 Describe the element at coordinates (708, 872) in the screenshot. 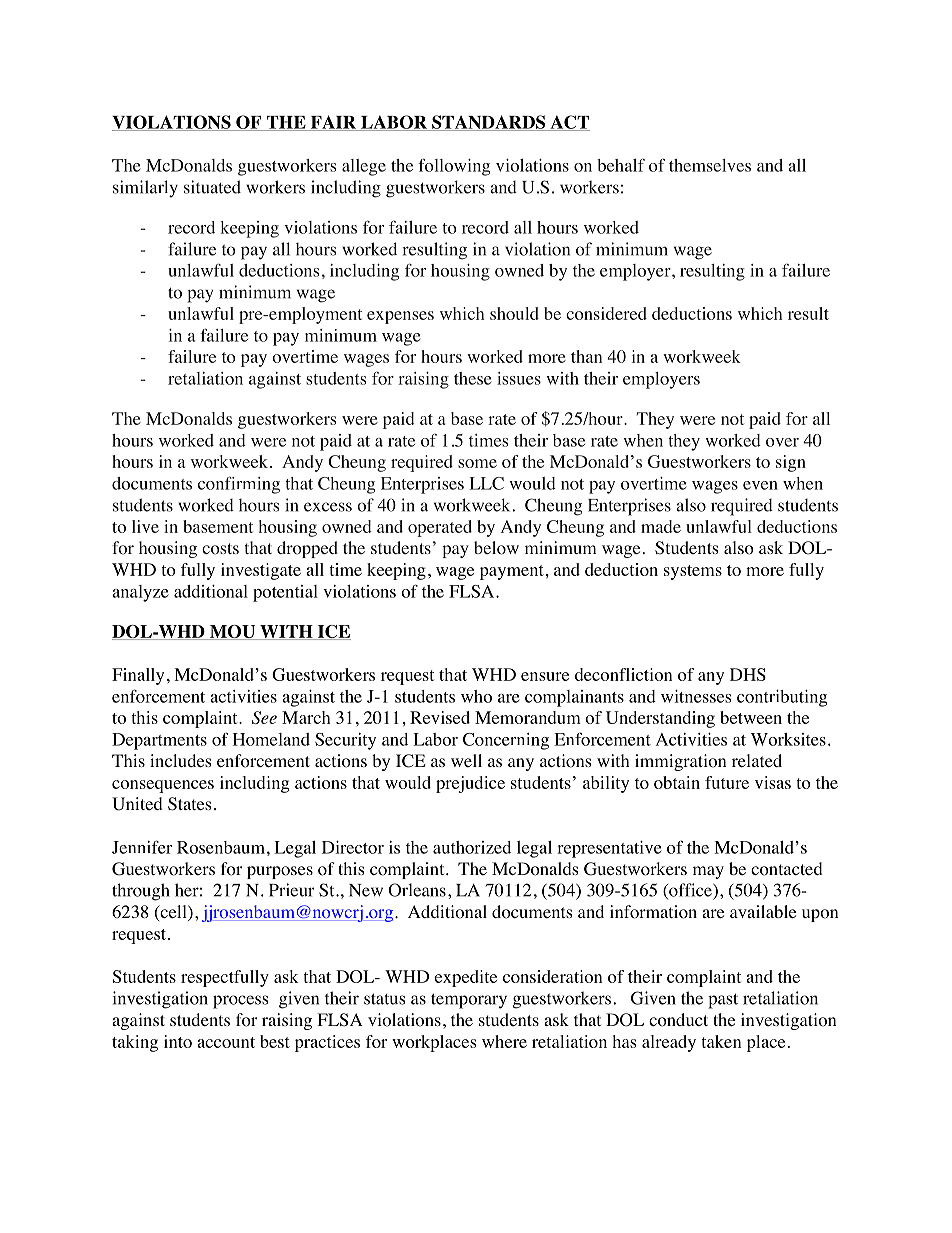

I see `may` at that location.
